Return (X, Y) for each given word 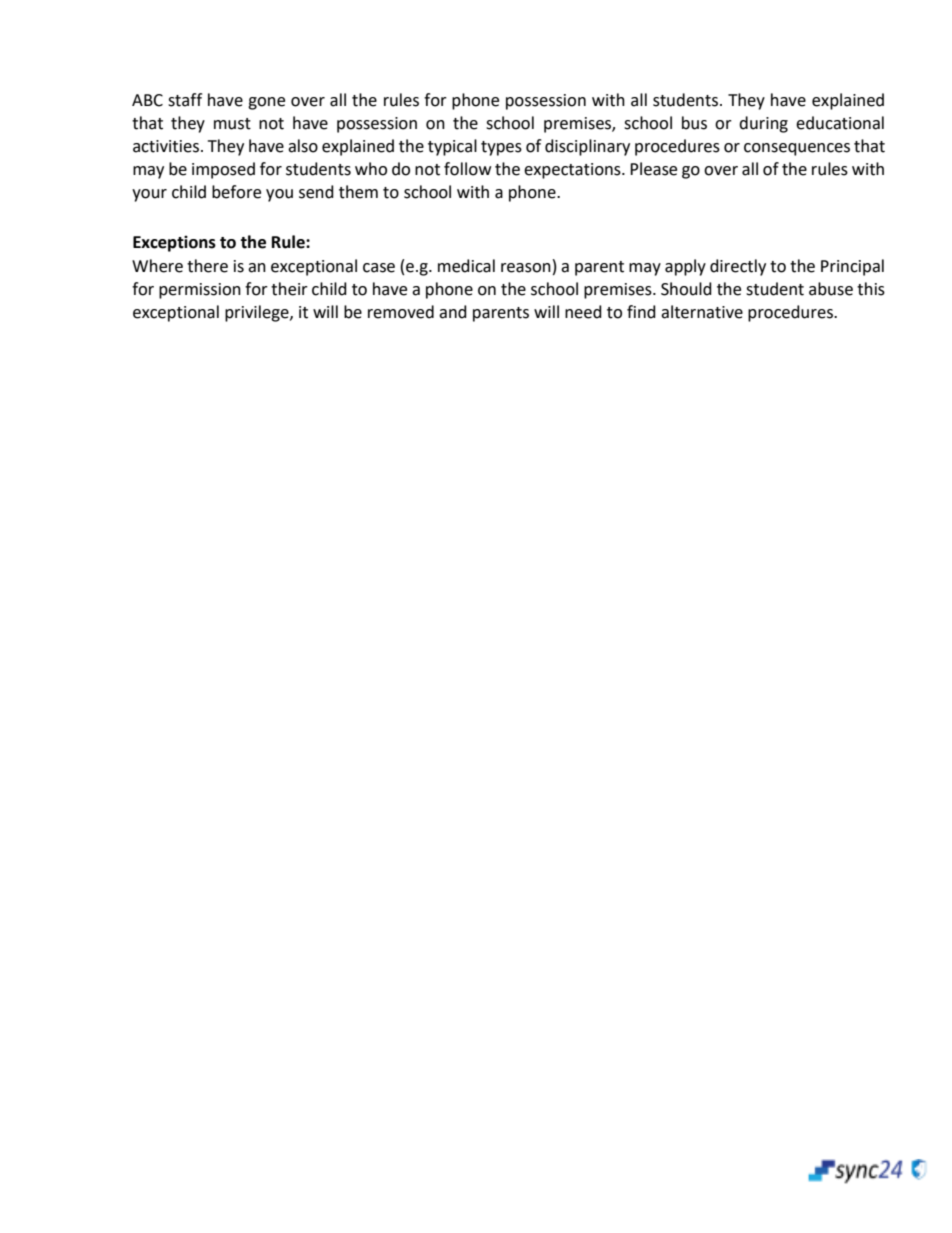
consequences (797, 149)
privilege (258, 313)
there (207, 266)
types (501, 148)
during (763, 124)
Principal (852, 267)
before (236, 192)
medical (466, 266)
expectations (573, 171)
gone (266, 103)
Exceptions (174, 243)
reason (526, 268)
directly (738, 267)
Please (653, 169)
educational (840, 123)
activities (166, 146)
